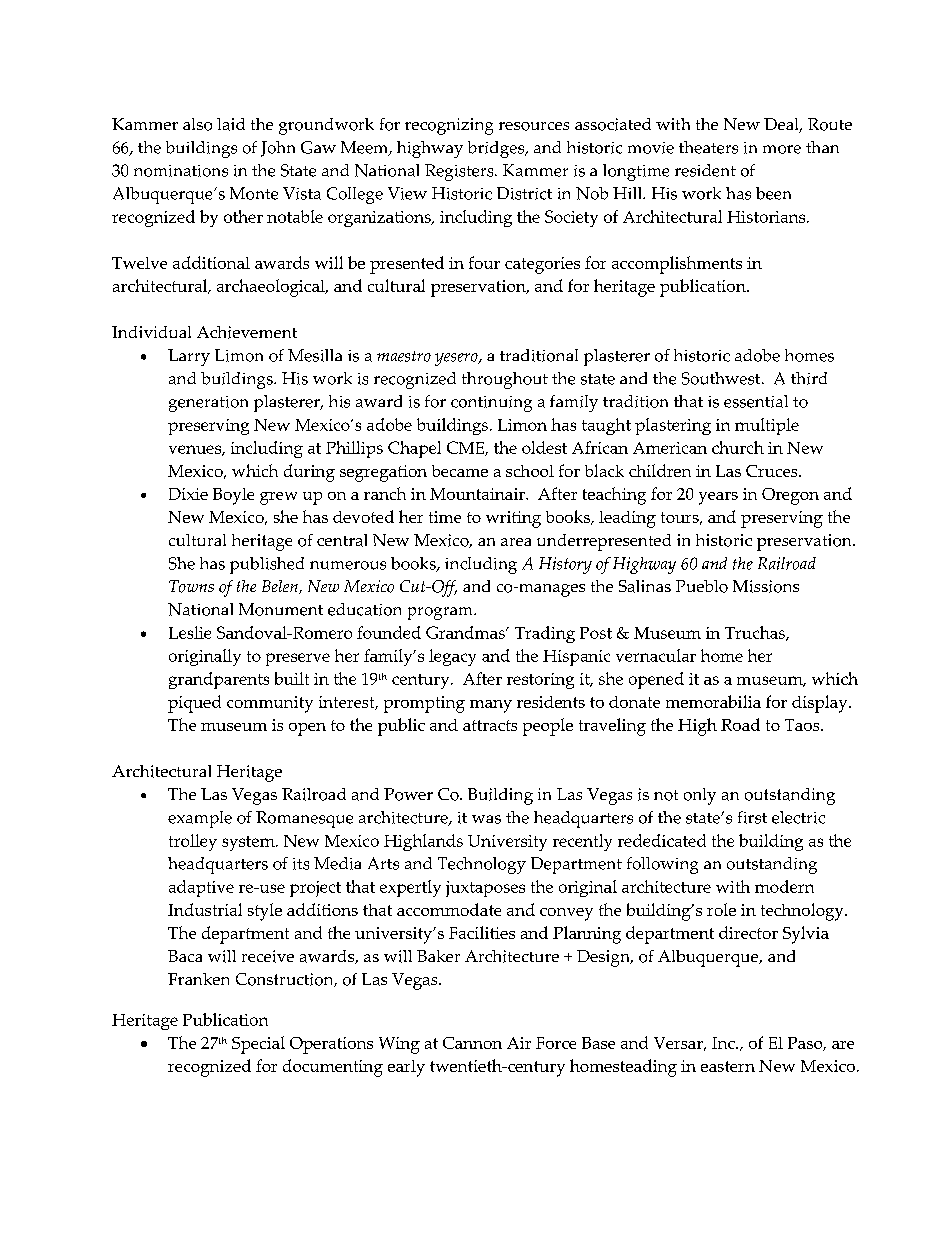 Image resolution: width=952 pixels, height=1233 pixels. What do you see at coordinates (258, 1045) in the document?
I see `Special` at bounding box center [258, 1045].
